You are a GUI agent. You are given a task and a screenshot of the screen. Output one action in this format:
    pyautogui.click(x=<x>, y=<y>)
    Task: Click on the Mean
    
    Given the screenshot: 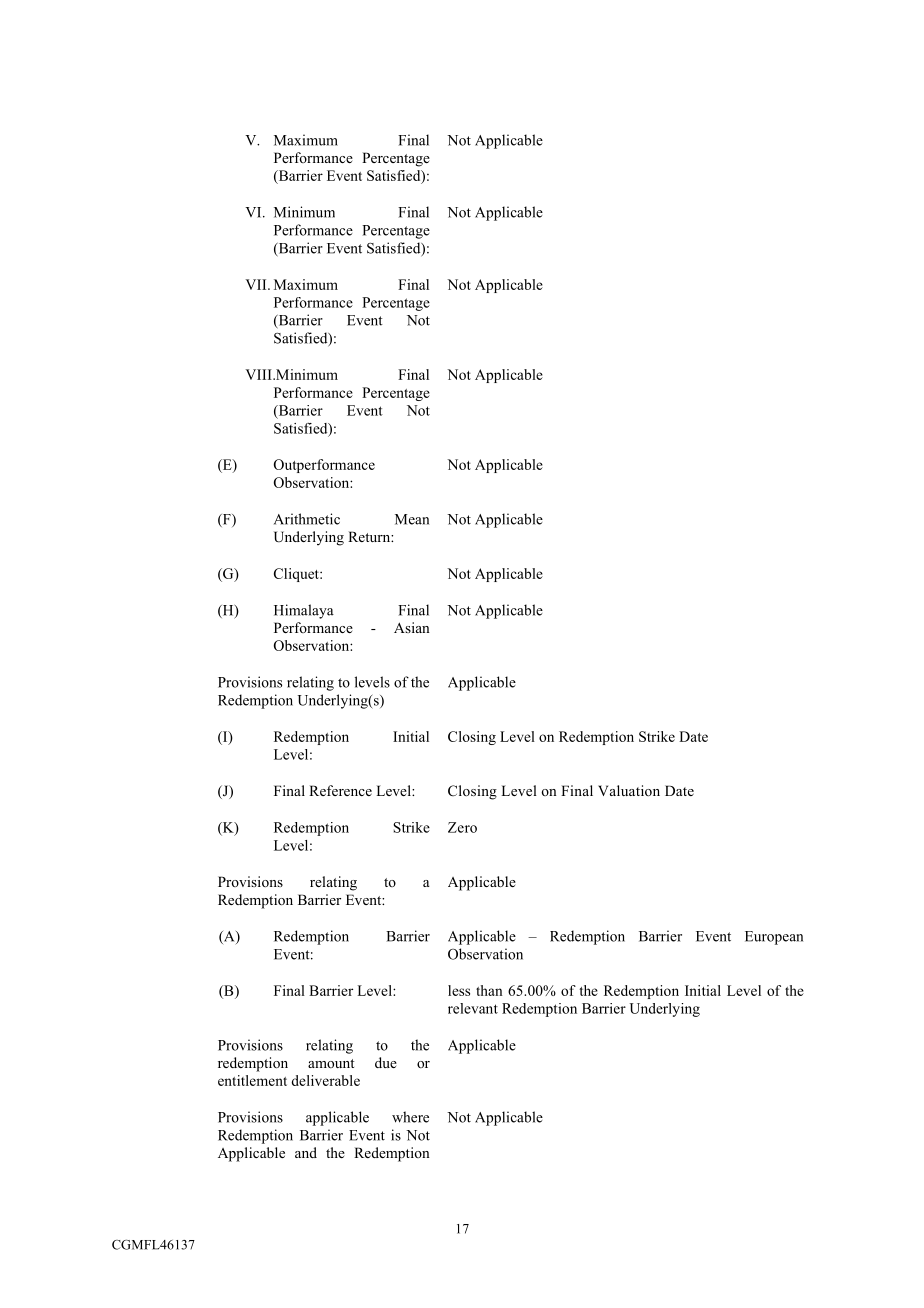 What is the action you would take?
    pyautogui.click(x=412, y=519)
